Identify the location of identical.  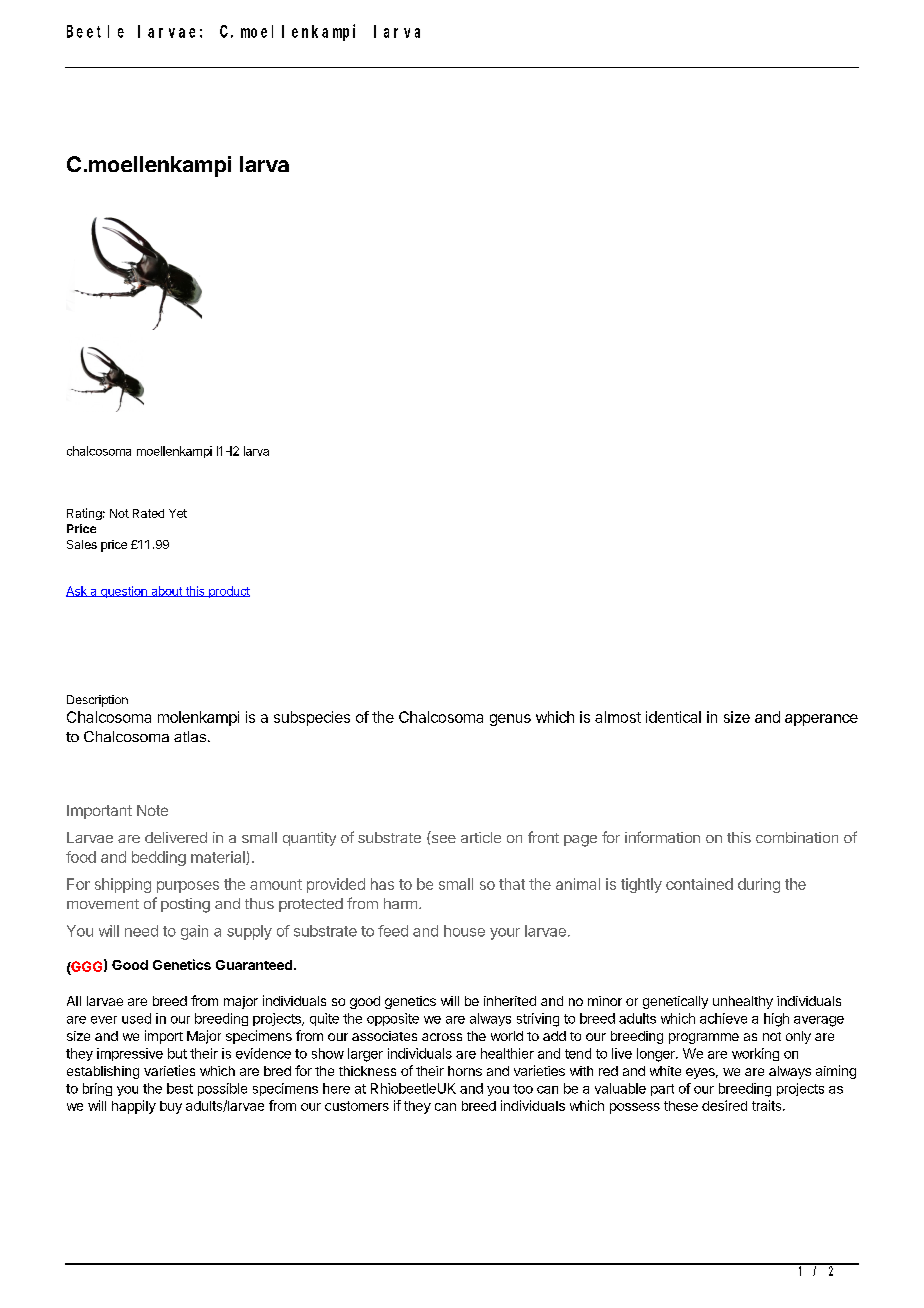
(673, 717).
